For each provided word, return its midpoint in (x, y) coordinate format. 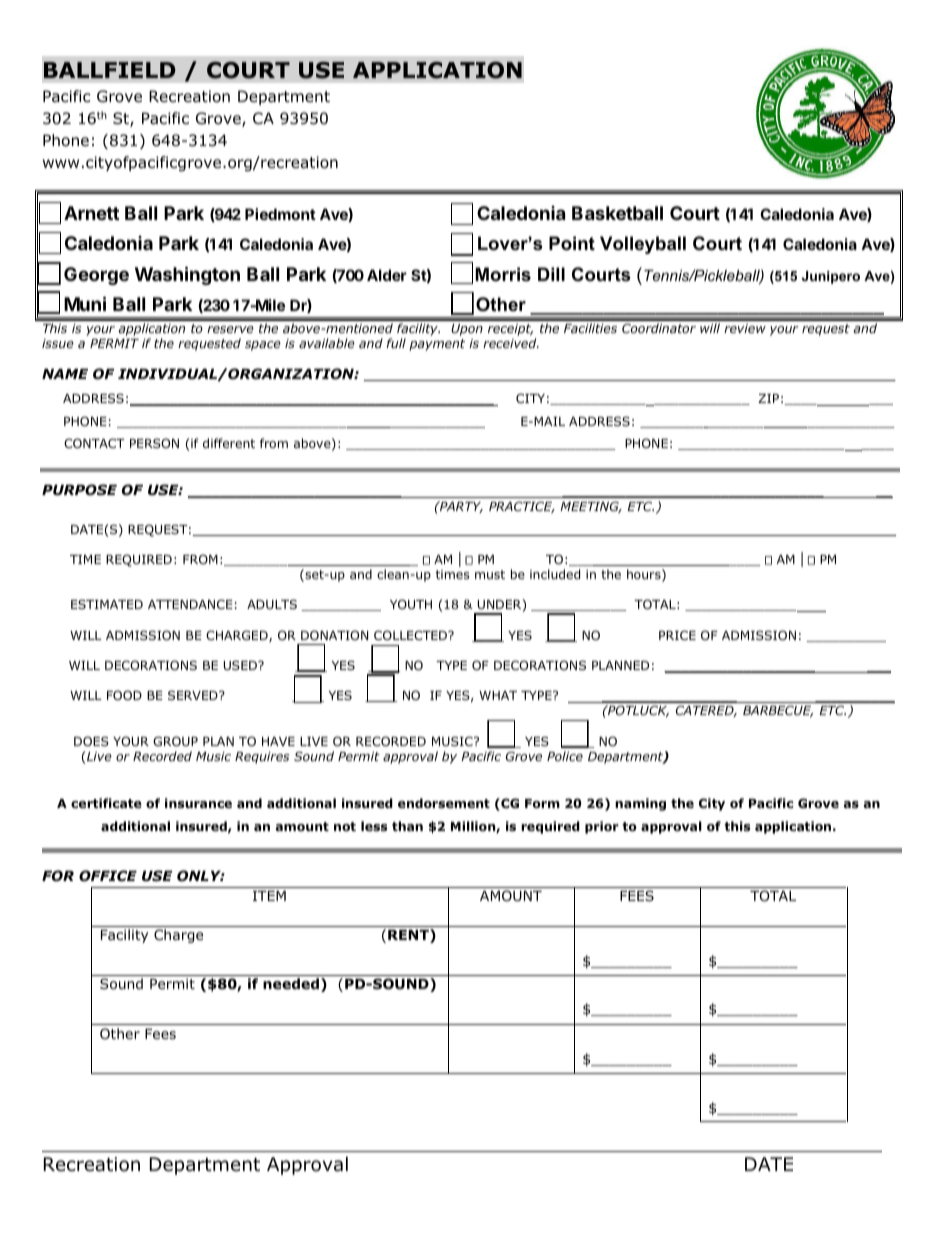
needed (291, 983)
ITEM (269, 896)
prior (602, 827)
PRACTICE (522, 507)
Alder (387, 275)
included (555, 574)
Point (572, 243)
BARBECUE (778, 711)
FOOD (124, 695)
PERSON (154, 443)
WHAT (498, 695)
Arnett (91, 213)
